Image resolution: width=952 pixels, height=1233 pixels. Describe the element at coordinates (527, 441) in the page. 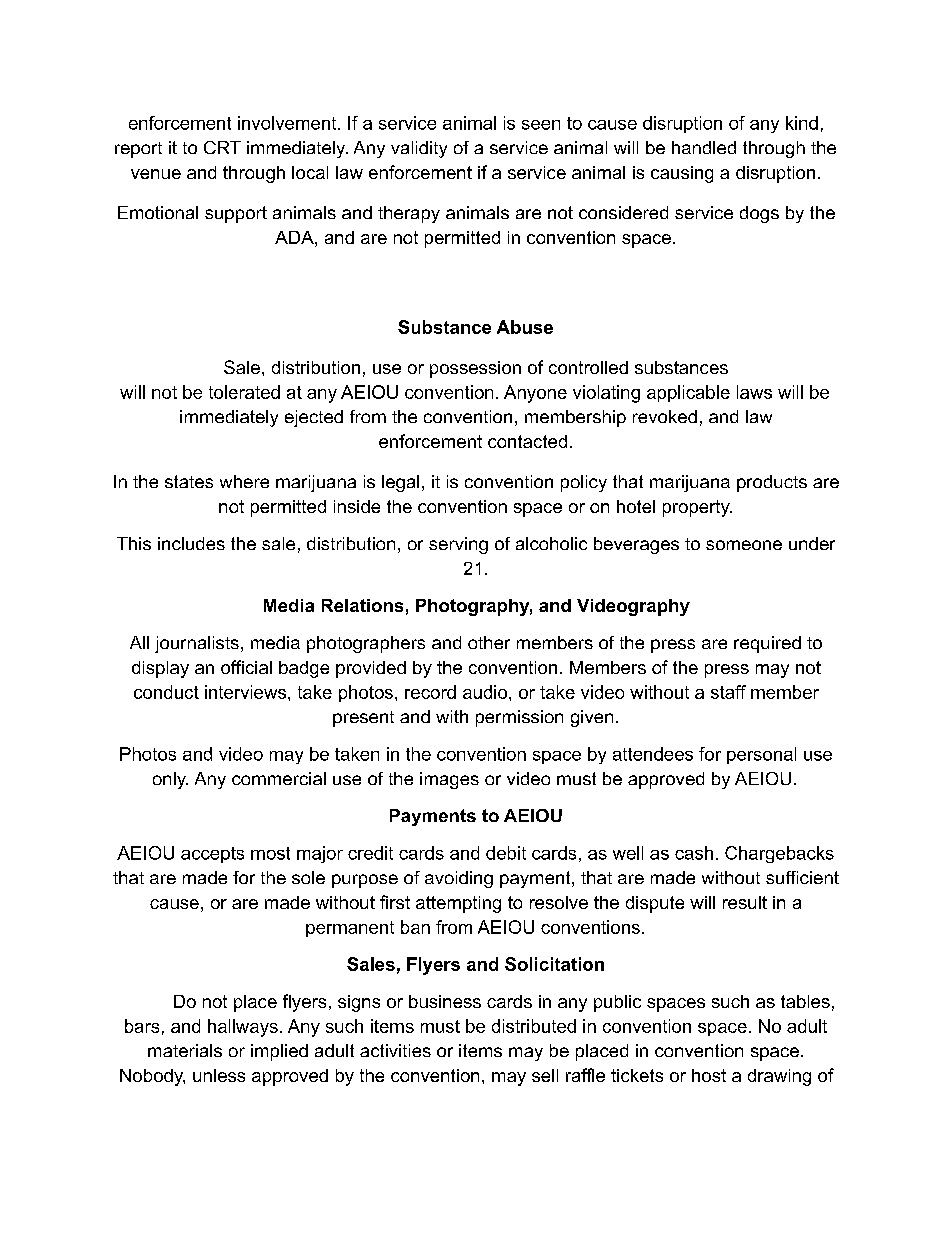

I see `contacted` at that location.
